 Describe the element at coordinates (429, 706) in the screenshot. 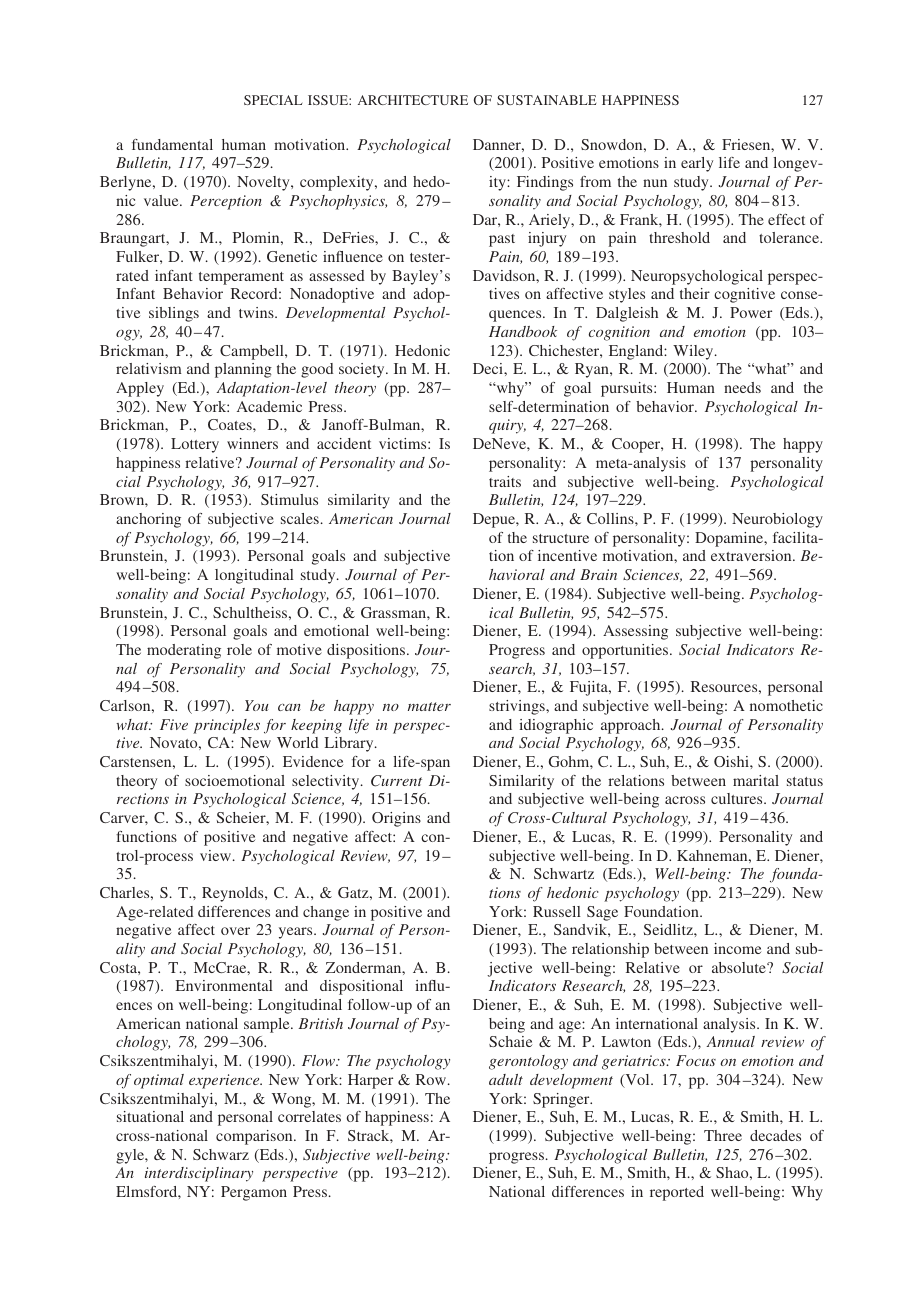

I see `matter` at that location.
